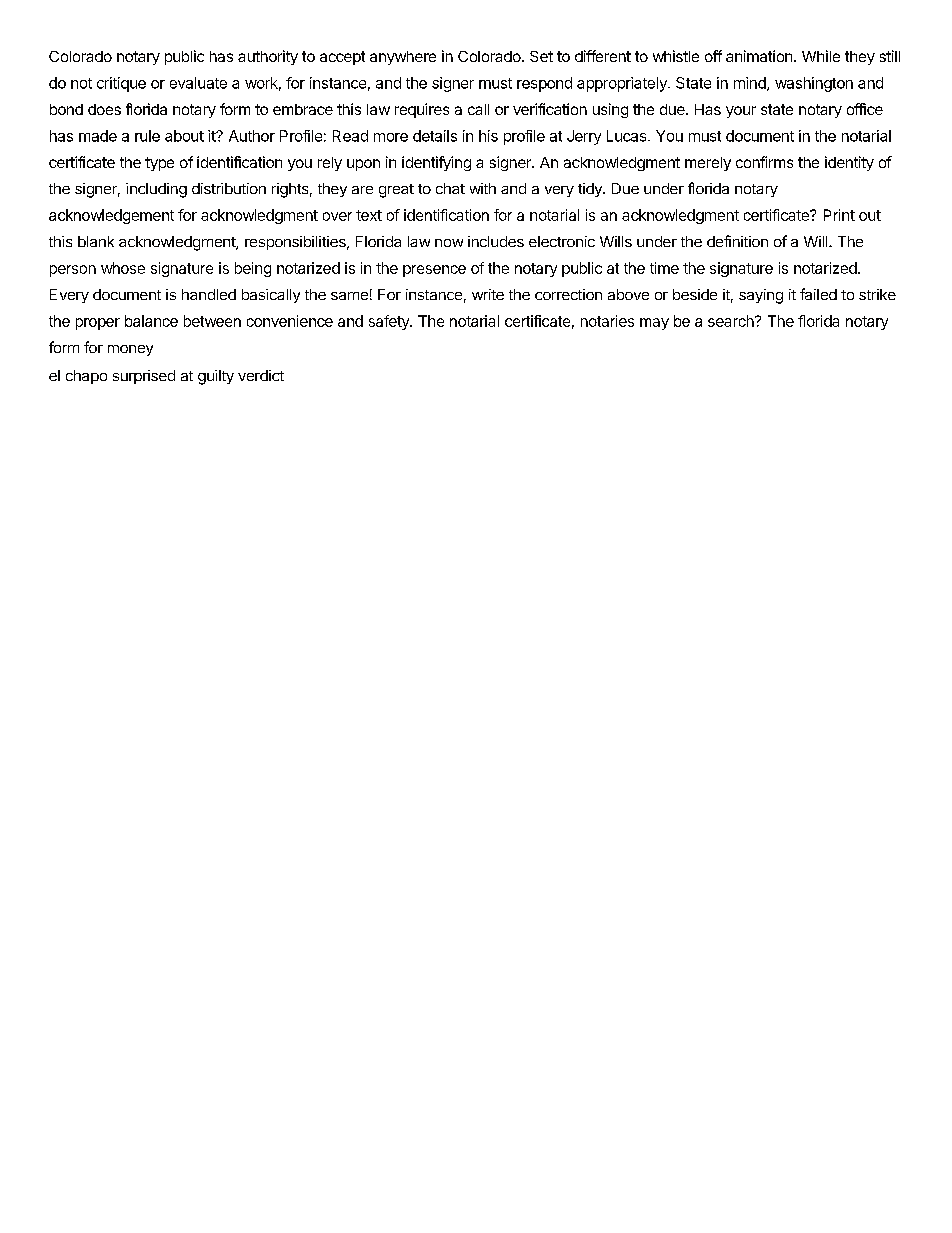  What do you see at coordinates (144, 377) in the screenshot?
I see `surprised` at bounding box center [144, 377].
